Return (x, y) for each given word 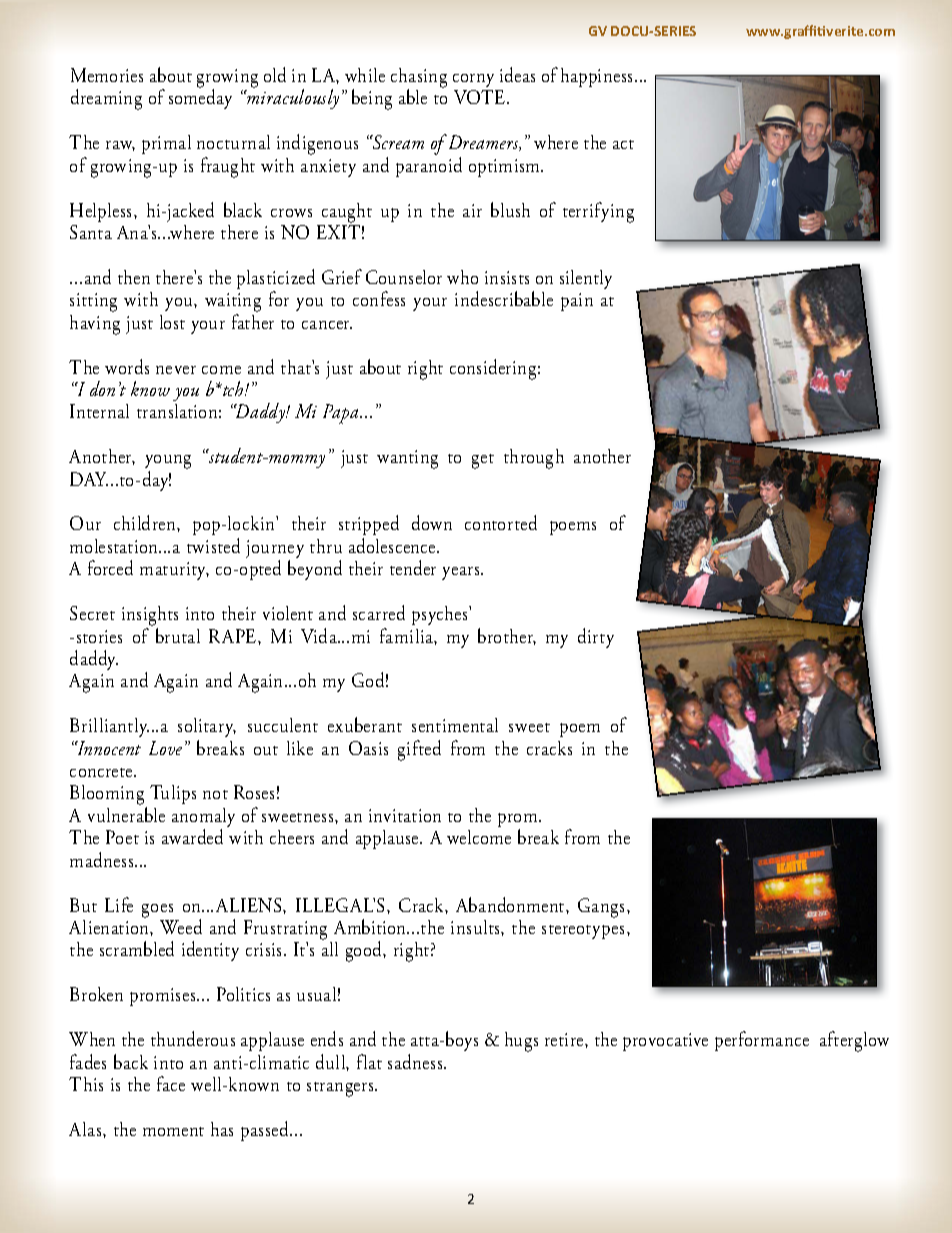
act (623, 144)
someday (200, 99)
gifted (419, 750)
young (168, 463)
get (483, 461)
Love (165, 748)
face (171, 1083)
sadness (416, 1061)
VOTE (481, 97)
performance (762, 1041)
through (534, 459)
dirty (596, 638)
